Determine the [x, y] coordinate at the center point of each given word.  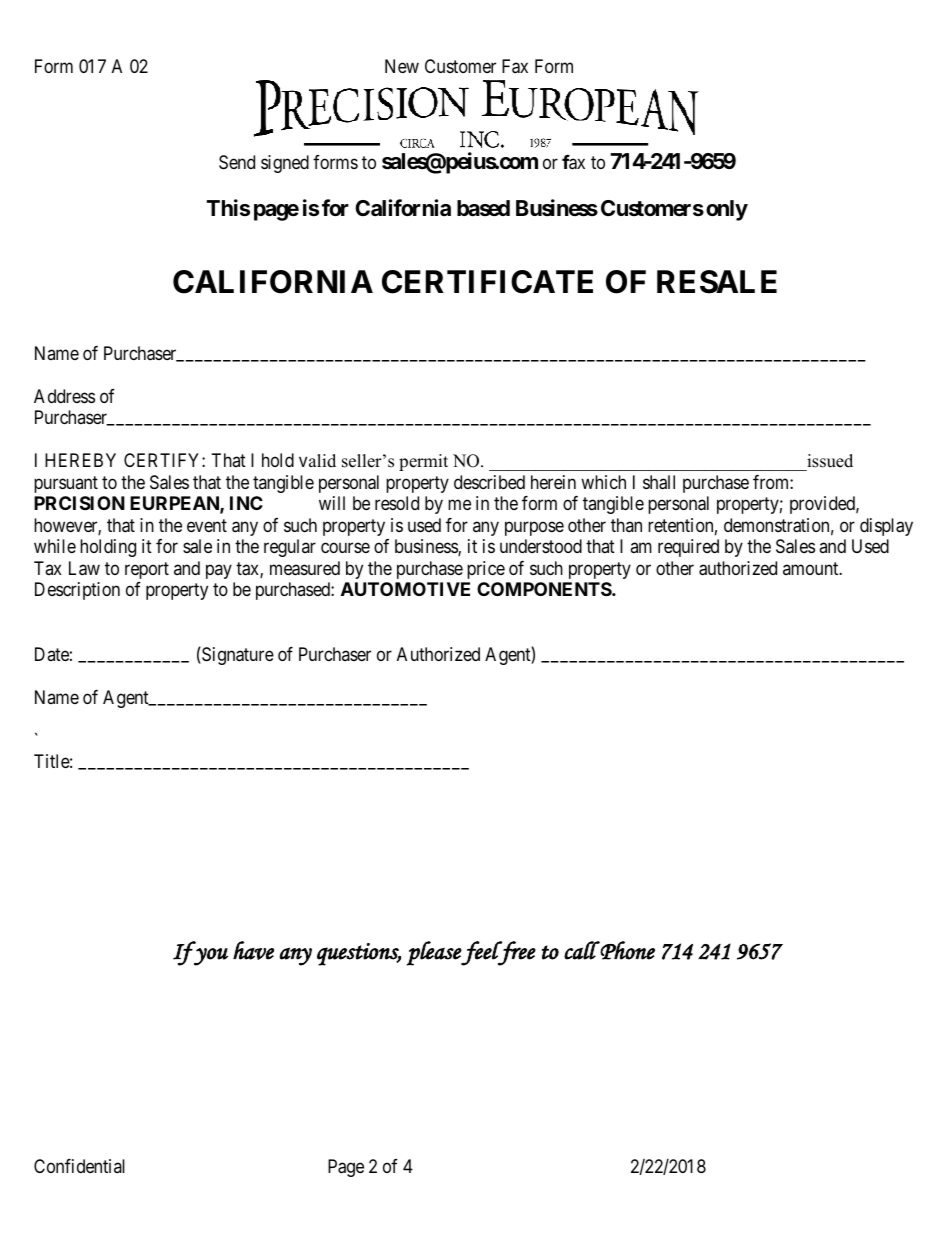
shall [659, 482]
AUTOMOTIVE [405, 589]
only [727, 210]
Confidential [79, 1166]
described [489, 482]
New [402, 66]
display [886, 527]
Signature [237, 655]
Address [64, 396]
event [207, 525]
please [434, 953]
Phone [627, 950]
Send [237, 162]
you [210, 957]
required [688, 548]
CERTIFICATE [487, 282]
